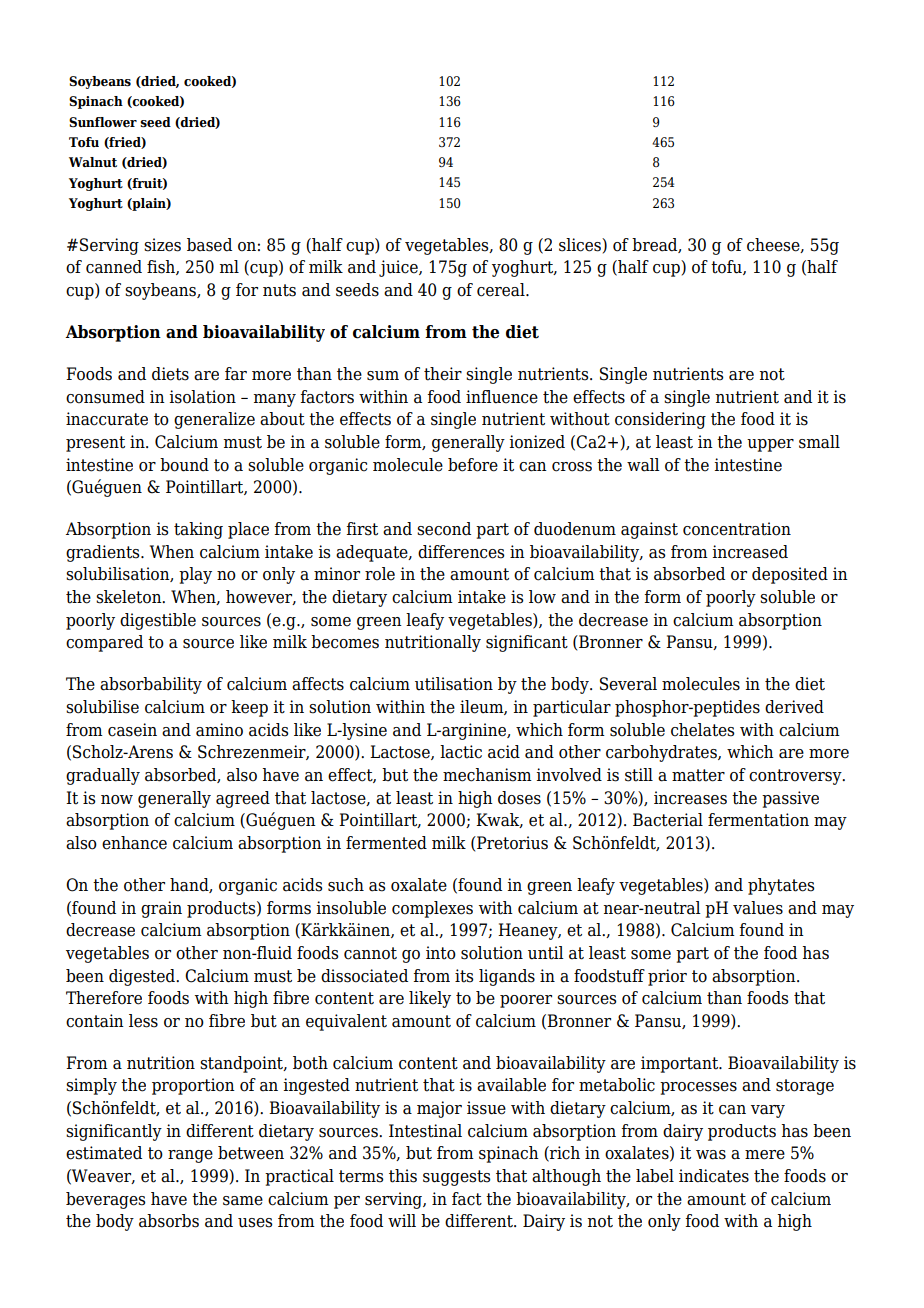 The image size is (924, 1308). Describe the element at coordinates (660, 420) in the screenshot. I see `considering` at that location.
